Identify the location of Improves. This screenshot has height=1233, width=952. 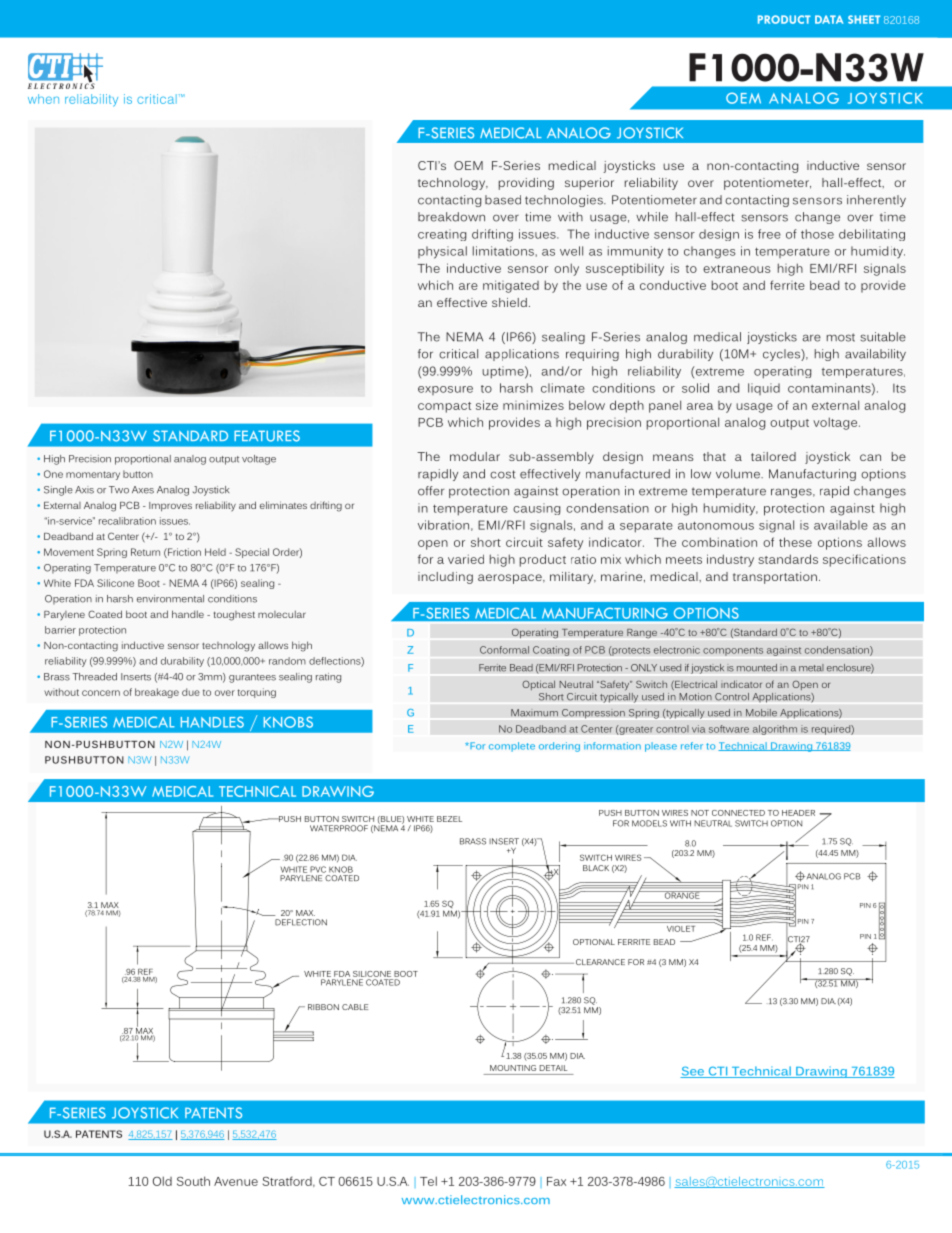
(170, 506).
